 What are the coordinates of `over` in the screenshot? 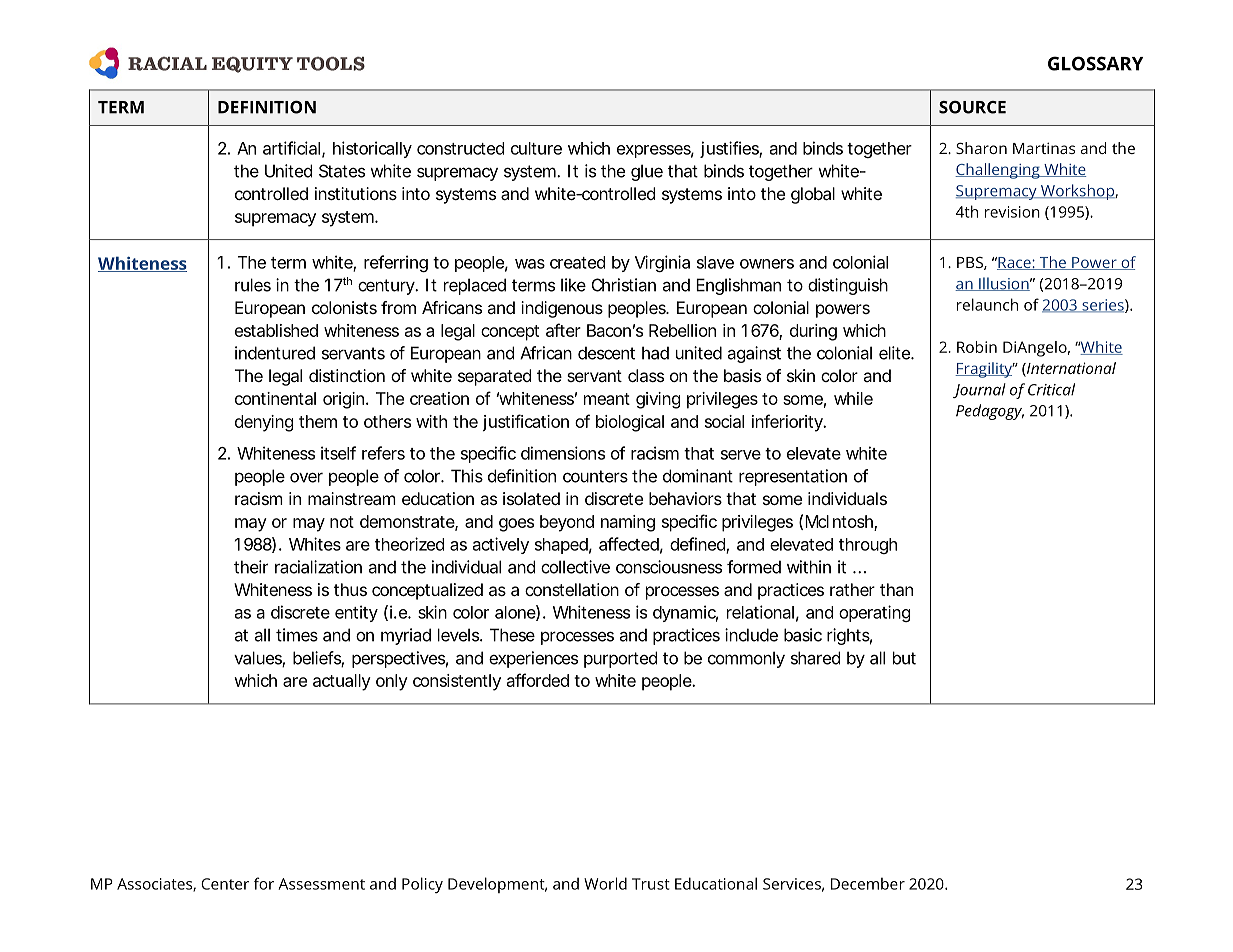 It's located at (306, 478).
